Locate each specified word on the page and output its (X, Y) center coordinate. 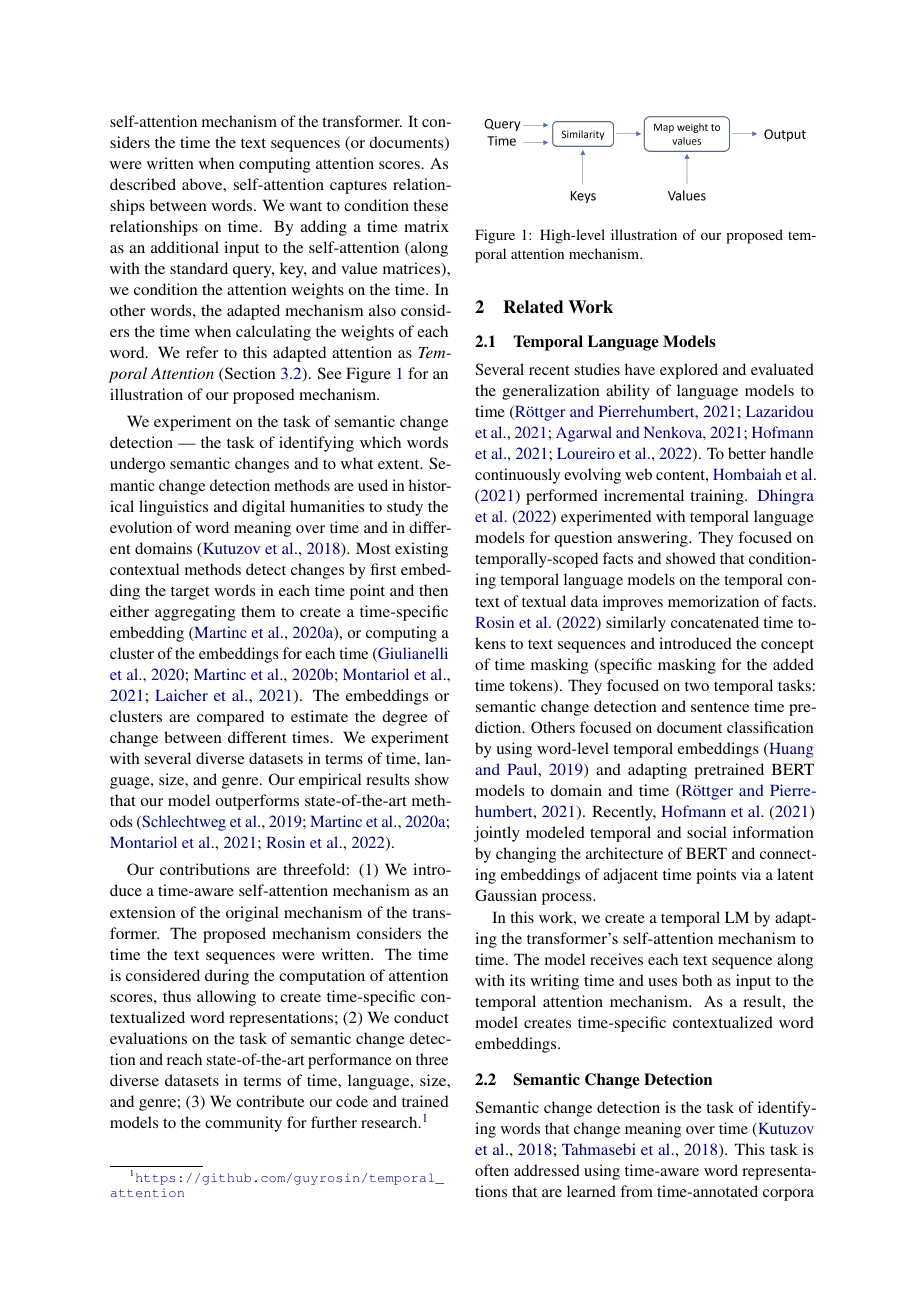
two (697, 686)
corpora (788, 1195)
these (430, 205)
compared (230, 718)
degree (405, 718)
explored (689, 371)
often (492, 1170)
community (243, 1124)
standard (199, 268)
